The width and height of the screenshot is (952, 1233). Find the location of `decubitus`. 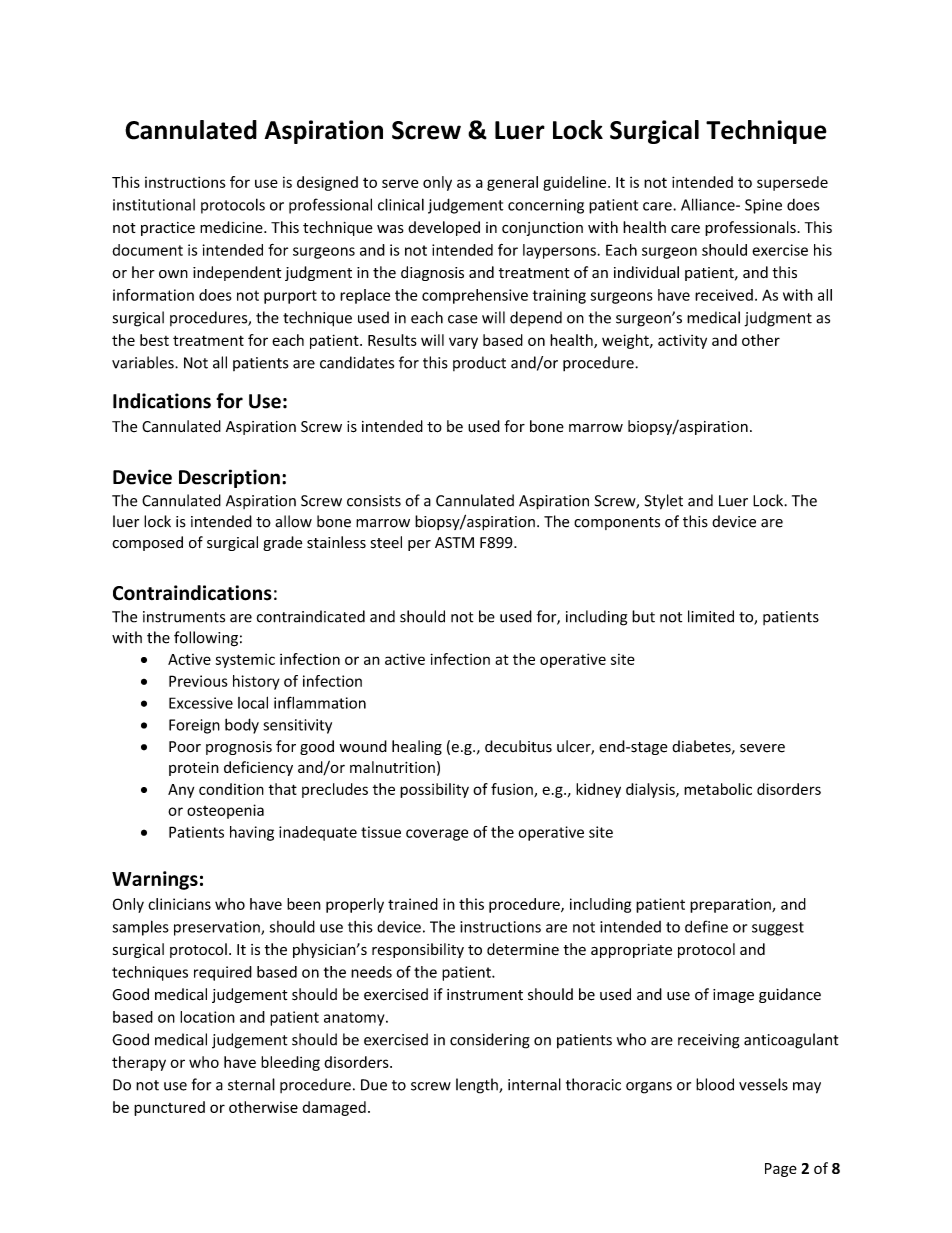

decubitus is located at coordinates (518, 746).
